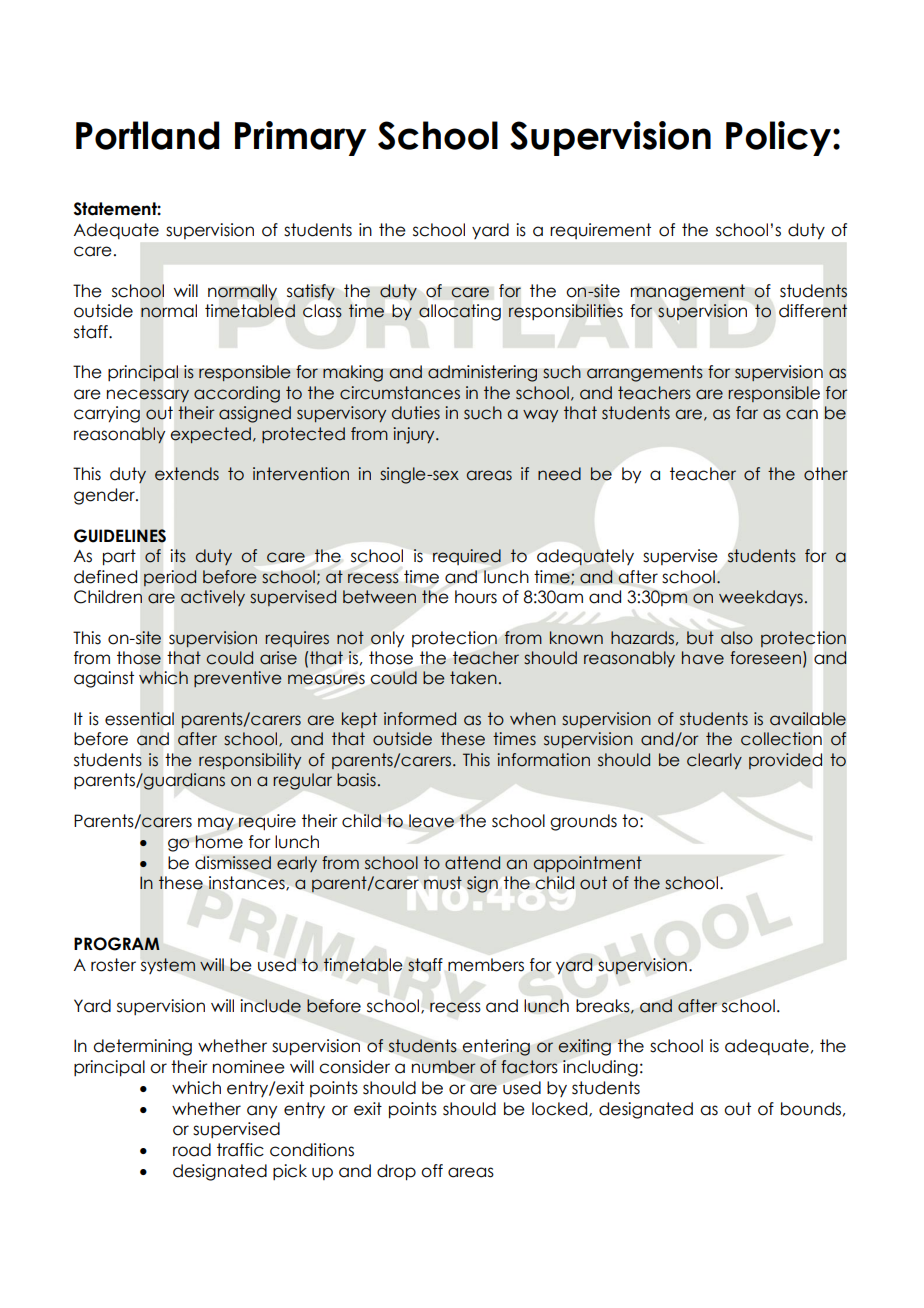 The height and width of the screenshot is (1308, 924). Describe the element at coordinates (473, 678) in the screenshot. I see `taken` at that location.
